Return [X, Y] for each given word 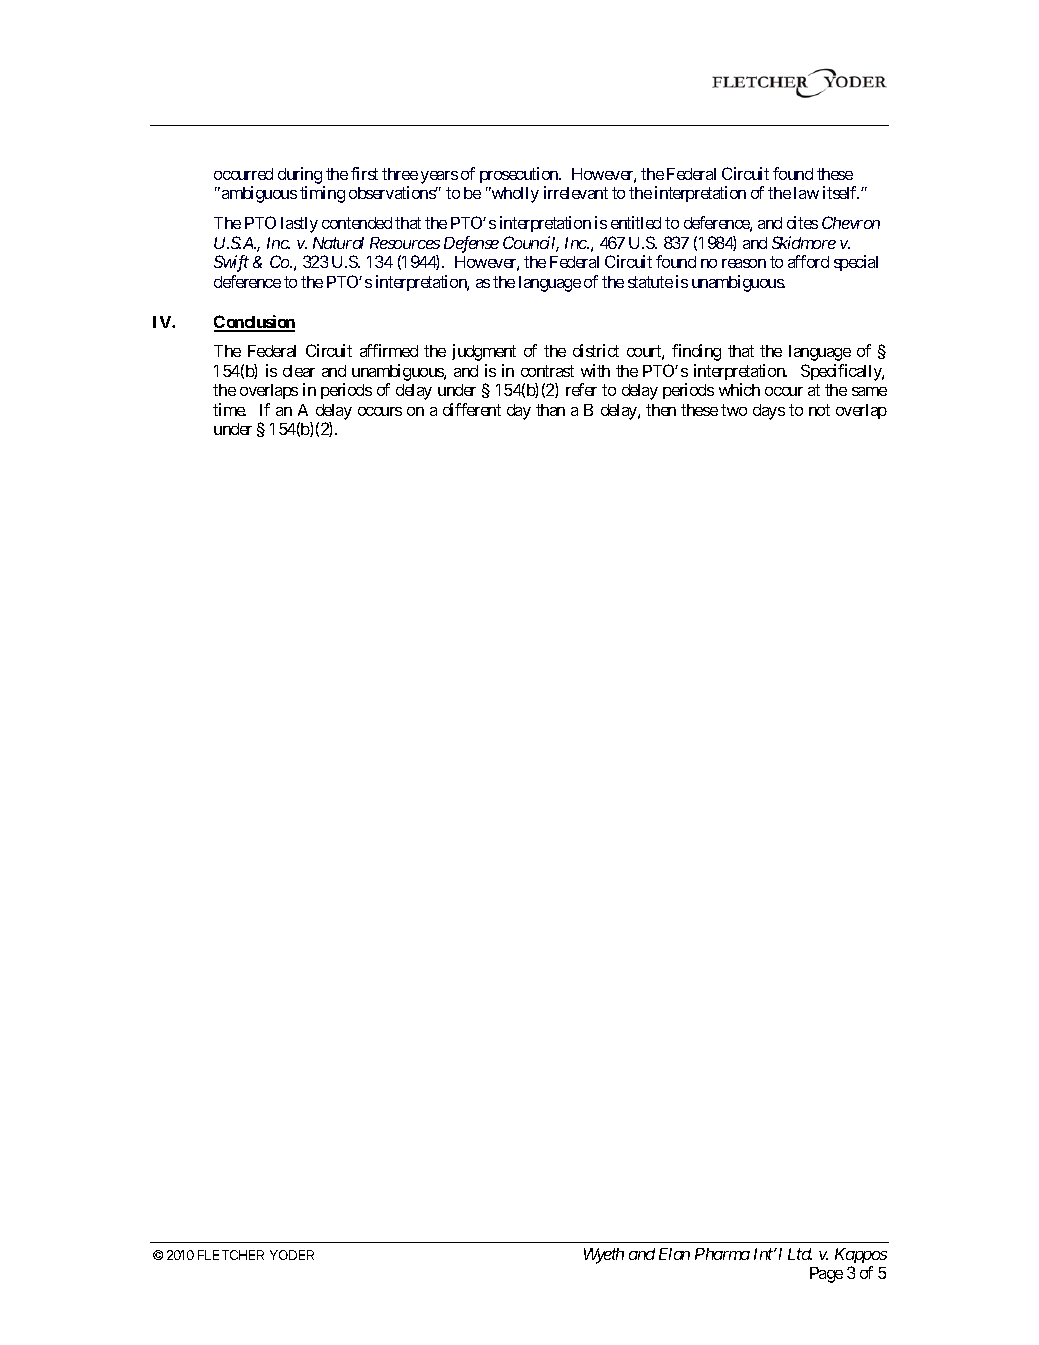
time [229, 409]
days [769, 412]
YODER [292, 1255]
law [806, 193]
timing [322, 194]
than [550, 410]
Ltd [800, 1254]
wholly [514, 195]
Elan [674, 1254]
